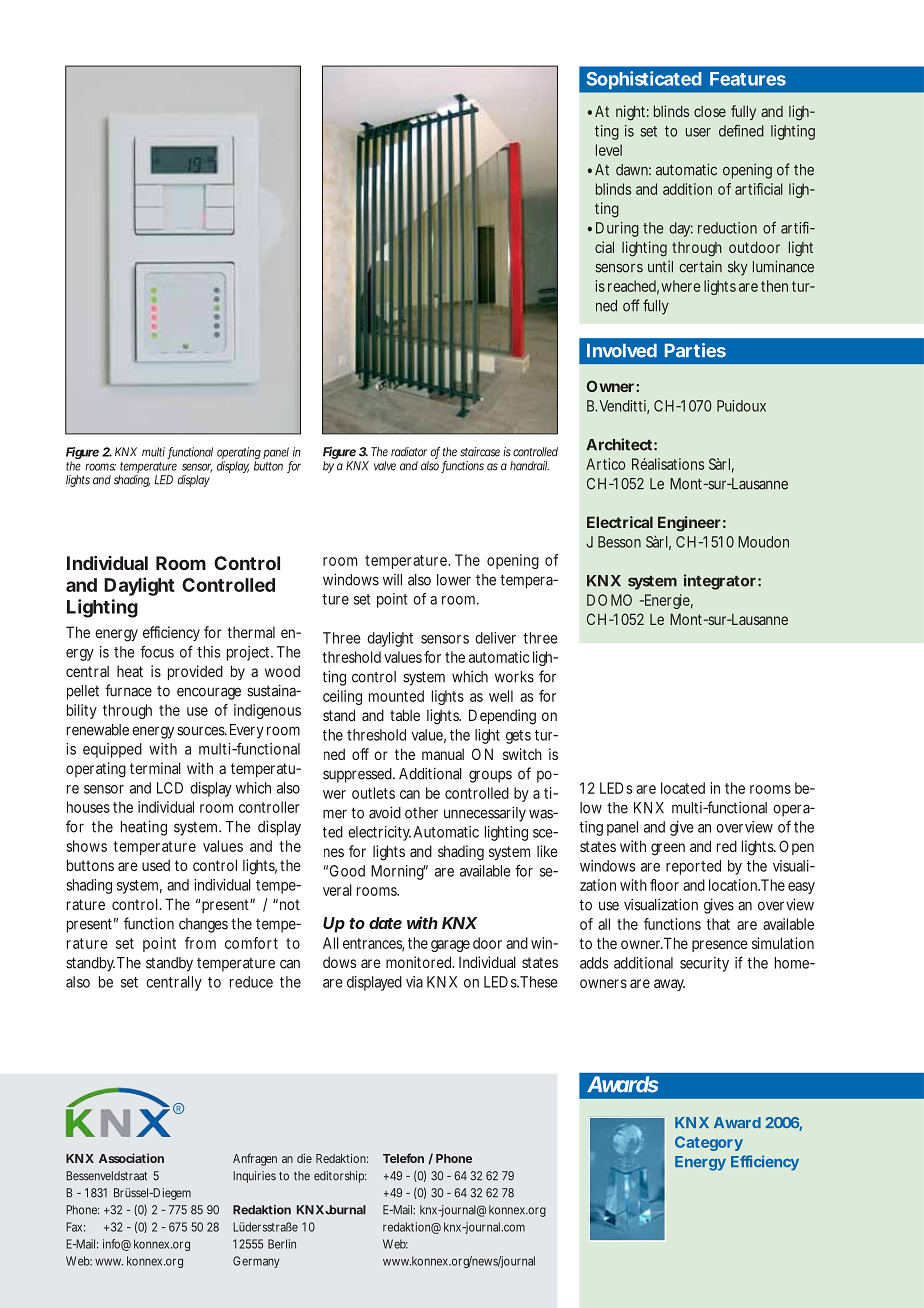 The height and width of the screenshot is (1308, 924). What do you see at coordinates (454, 580) in the screenshot?
I see `lower` at bounding box center [454, 580].
